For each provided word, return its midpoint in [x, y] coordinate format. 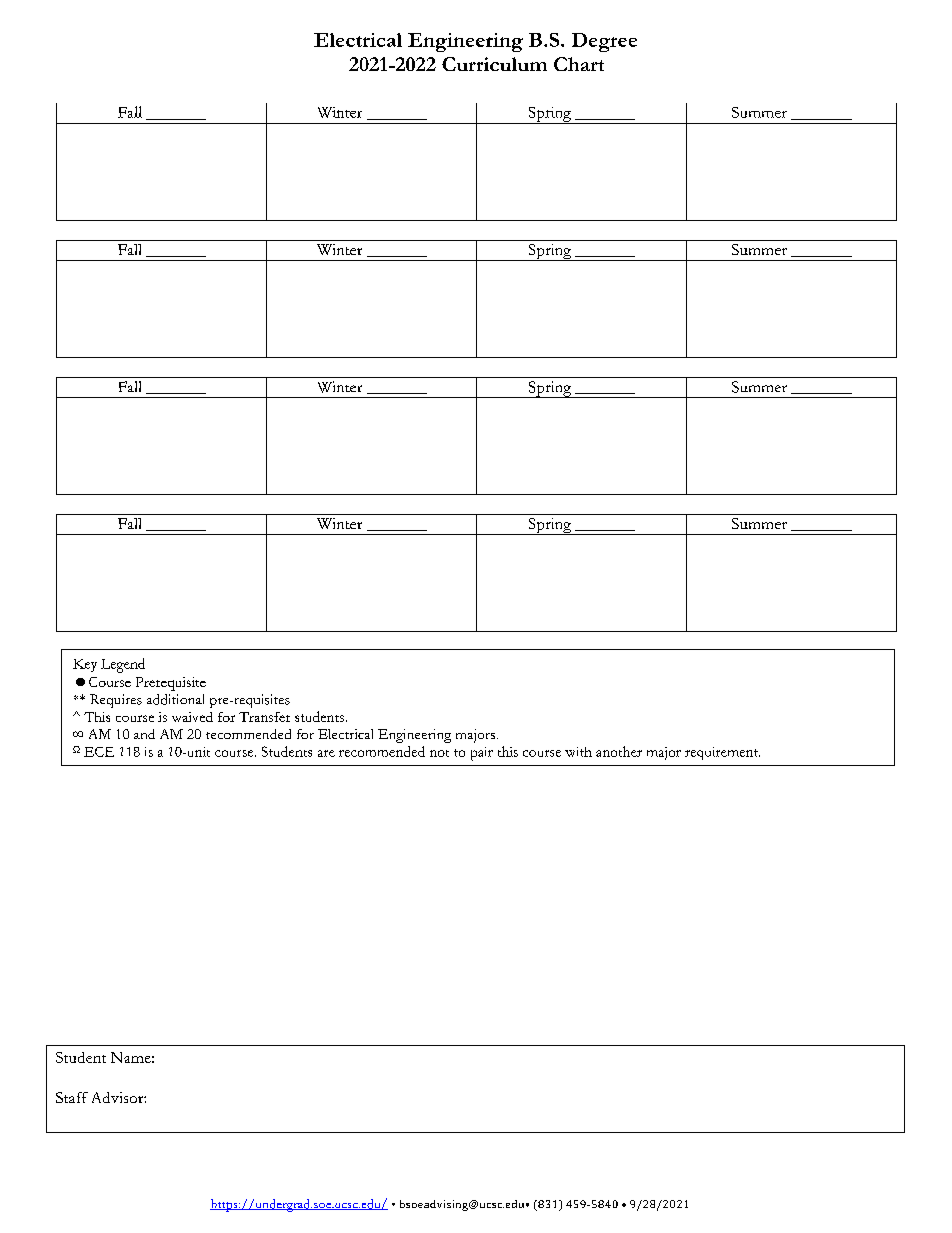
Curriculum [494, 64]
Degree [604, 42]
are [326, 753]
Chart [579, 64]
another [619, 751]
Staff [72, 1097]
